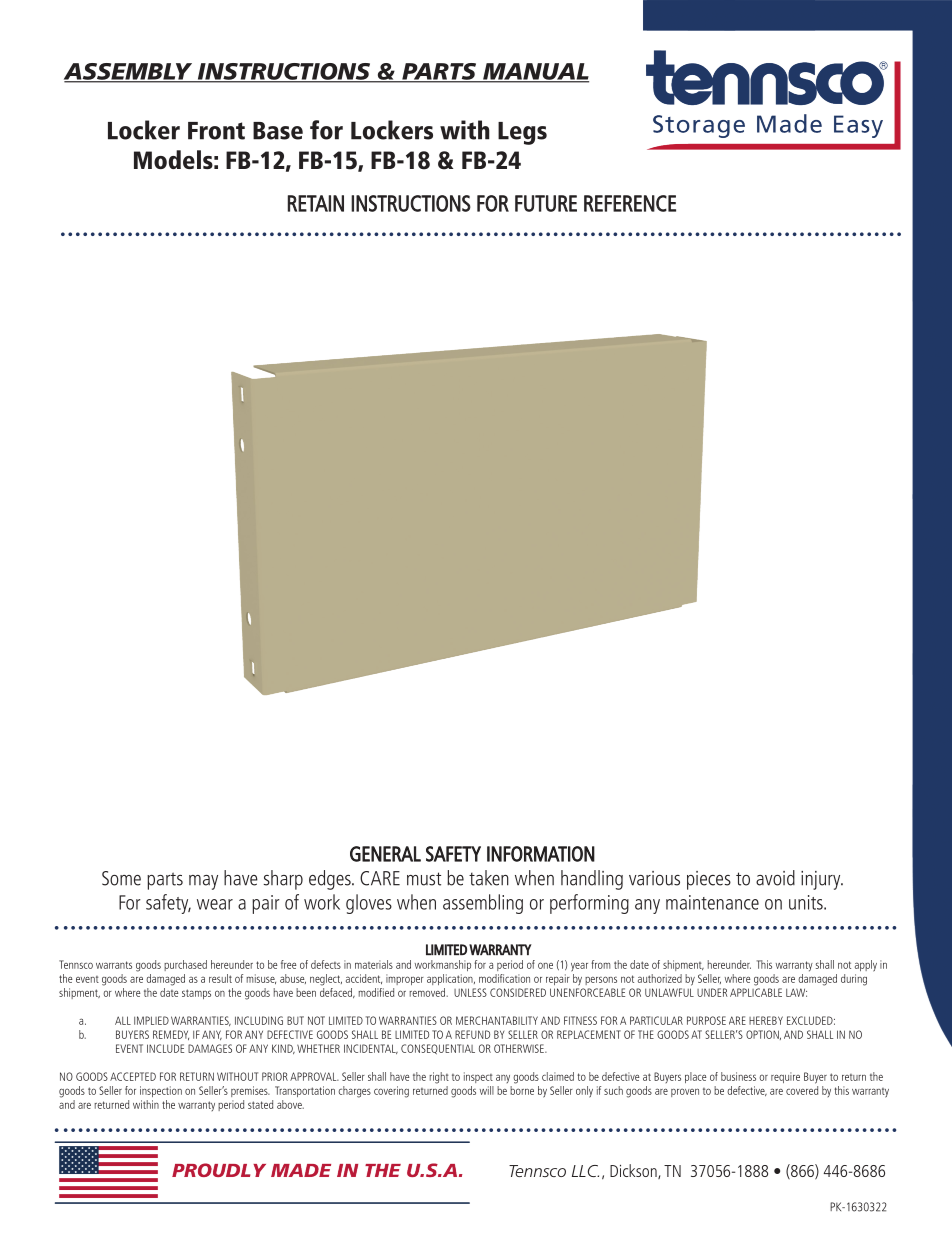 Image resolution: width=952 pixels, height=1233 pixels. What do you see at coordinates (630, 203) in the screenshot?
I see `REFERENCE` at bounding box center [630, 203].
